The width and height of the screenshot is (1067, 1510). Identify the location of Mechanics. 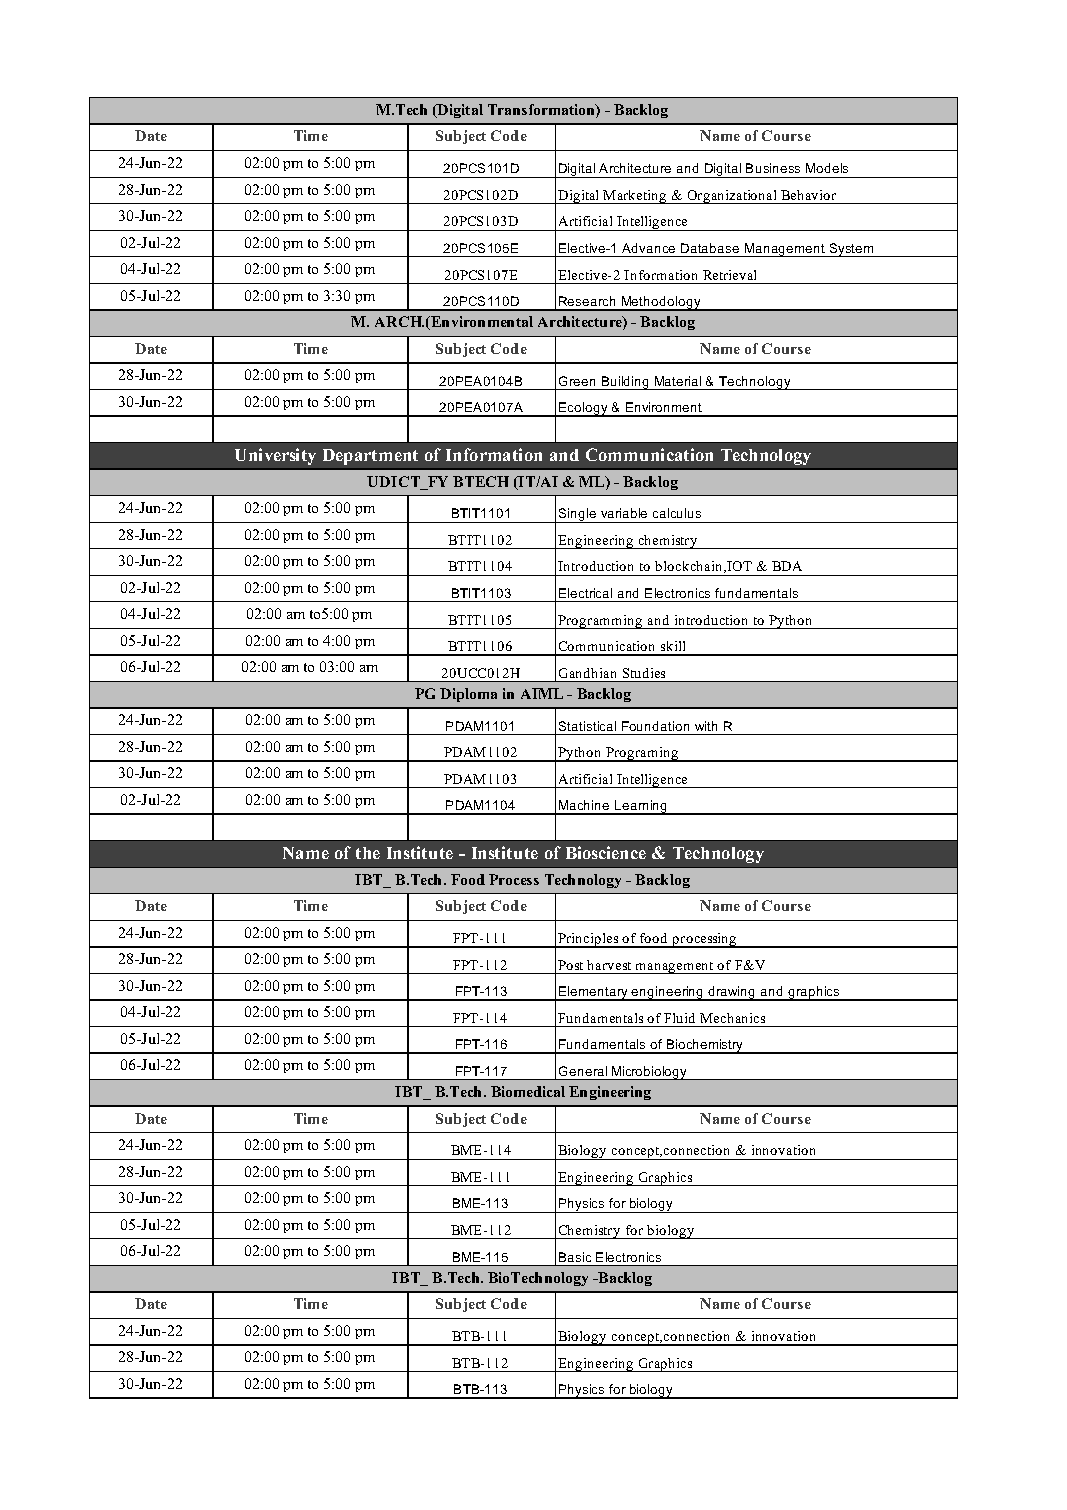
(732, 1018).
